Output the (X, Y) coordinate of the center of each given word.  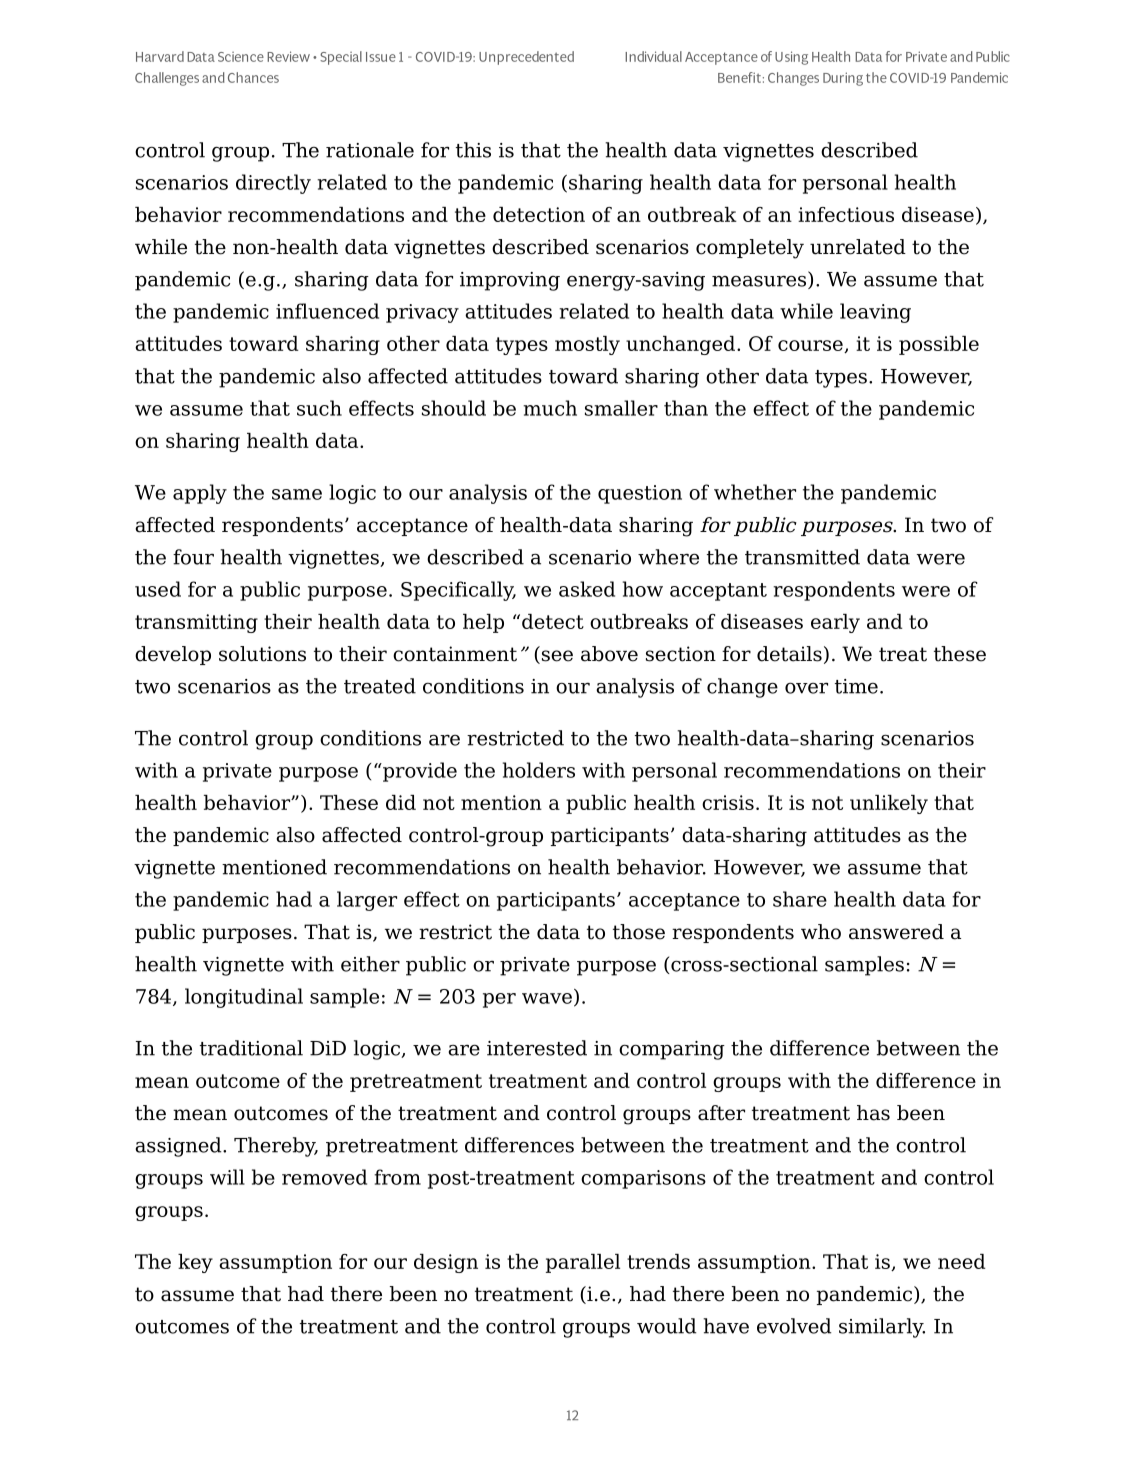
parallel (583, 1263)
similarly (882, 1328)
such (319, 408)
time (856, 686)
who (821, 932)
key (195, 1263)
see (556, 657)
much (550, 408)
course (811, 346)
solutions (262, 654)
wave (547, 998)
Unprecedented (526, 58)
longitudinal (244, 998)
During (843, 79)
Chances (253, 77)
